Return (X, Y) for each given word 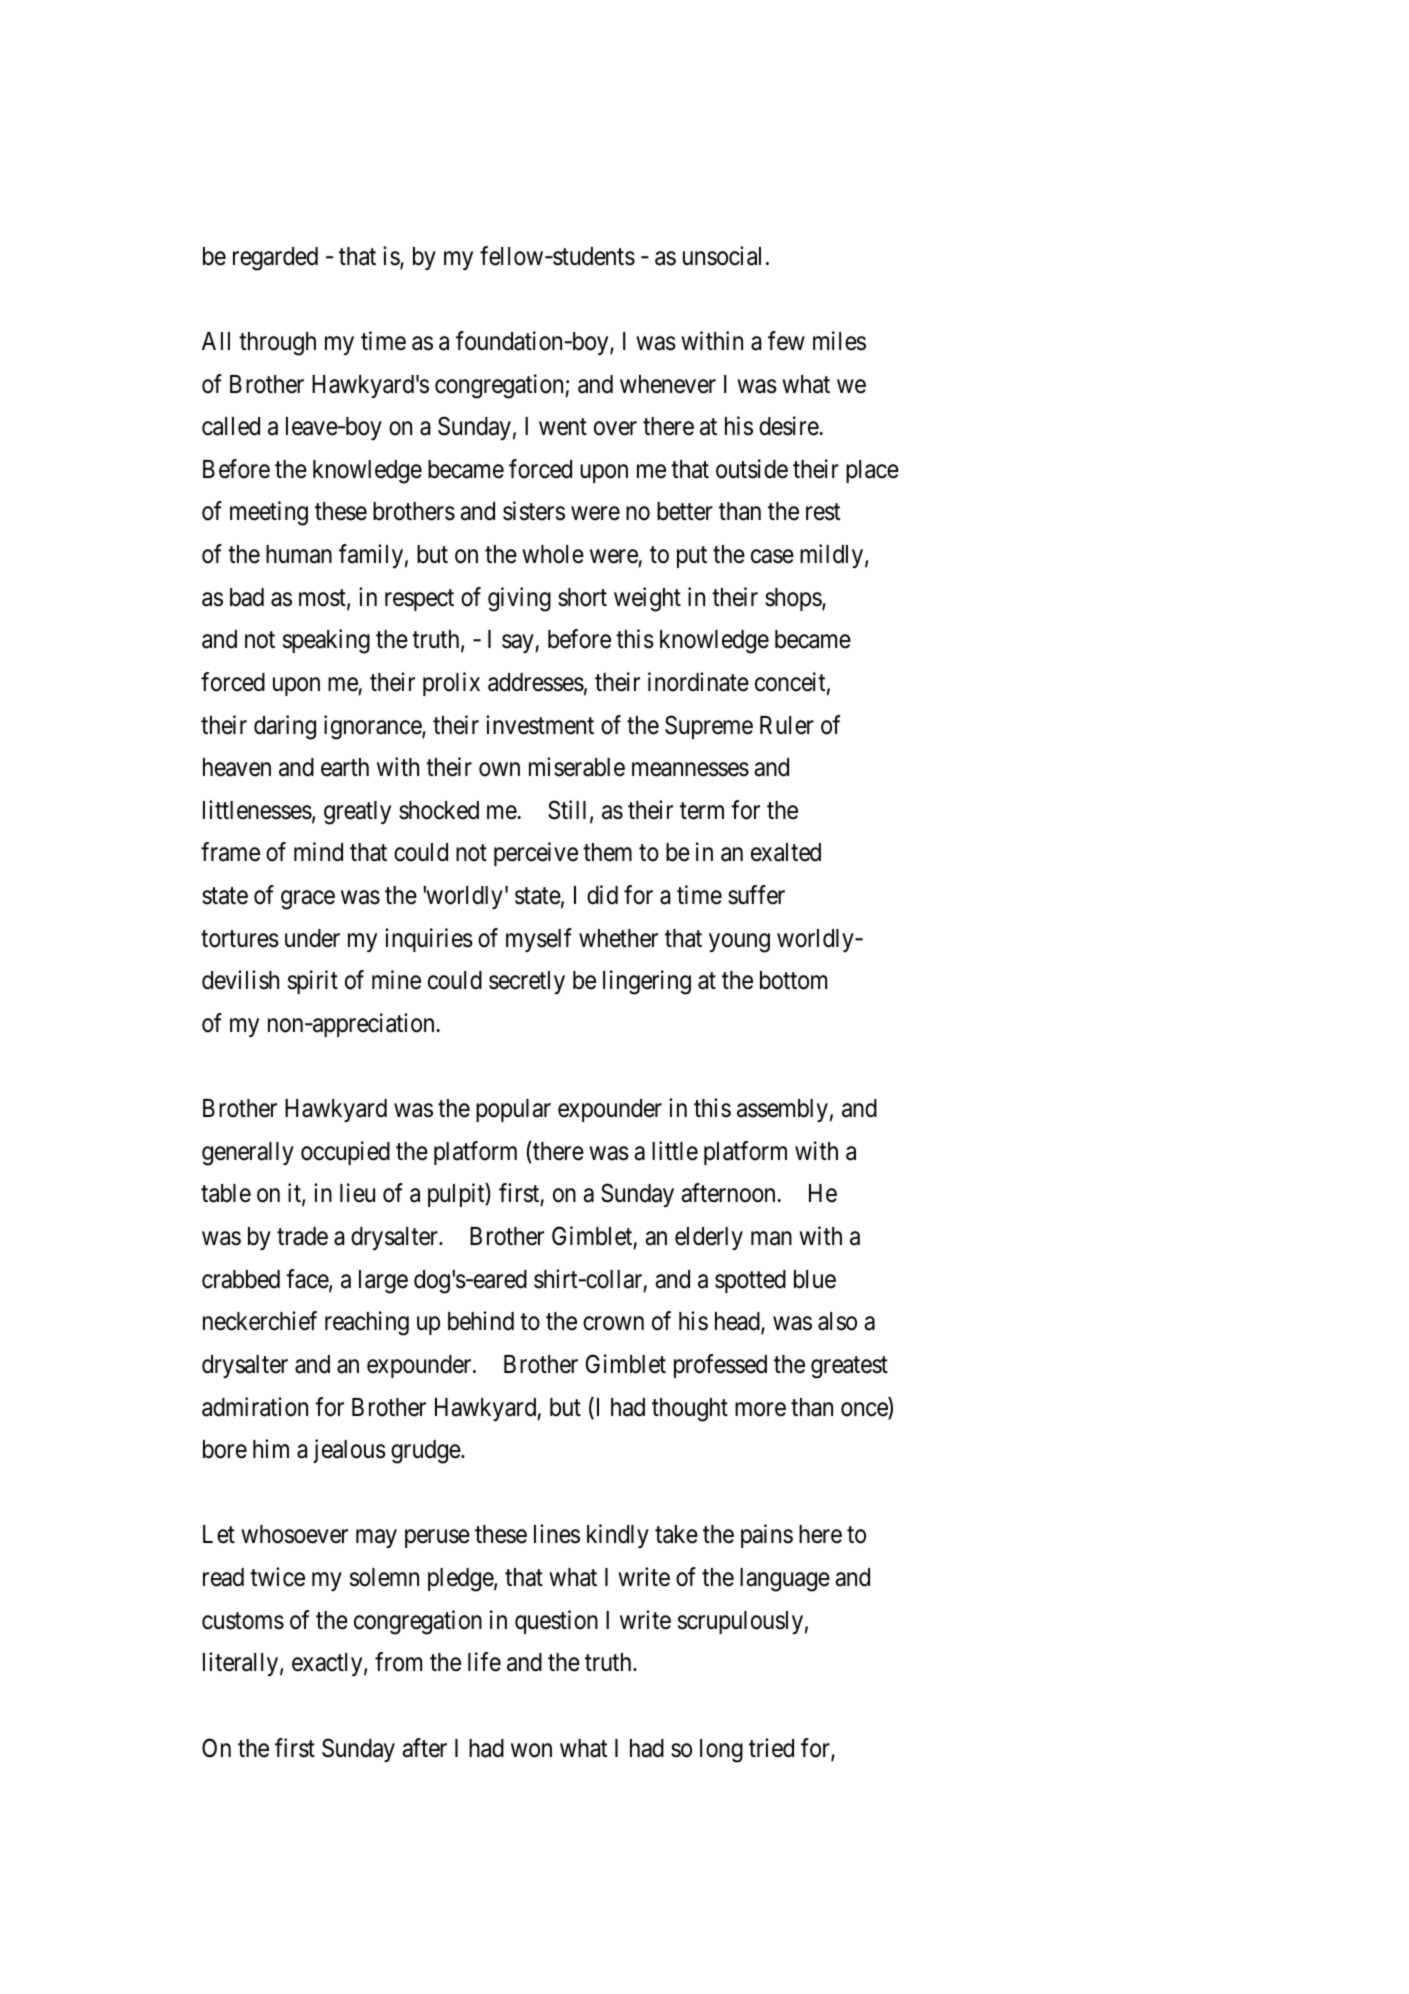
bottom (793, 980)
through (277, 344)
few (786, 341)
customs (243, 1621)
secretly (527, 982)
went (563, 427)
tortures (240, 939)
